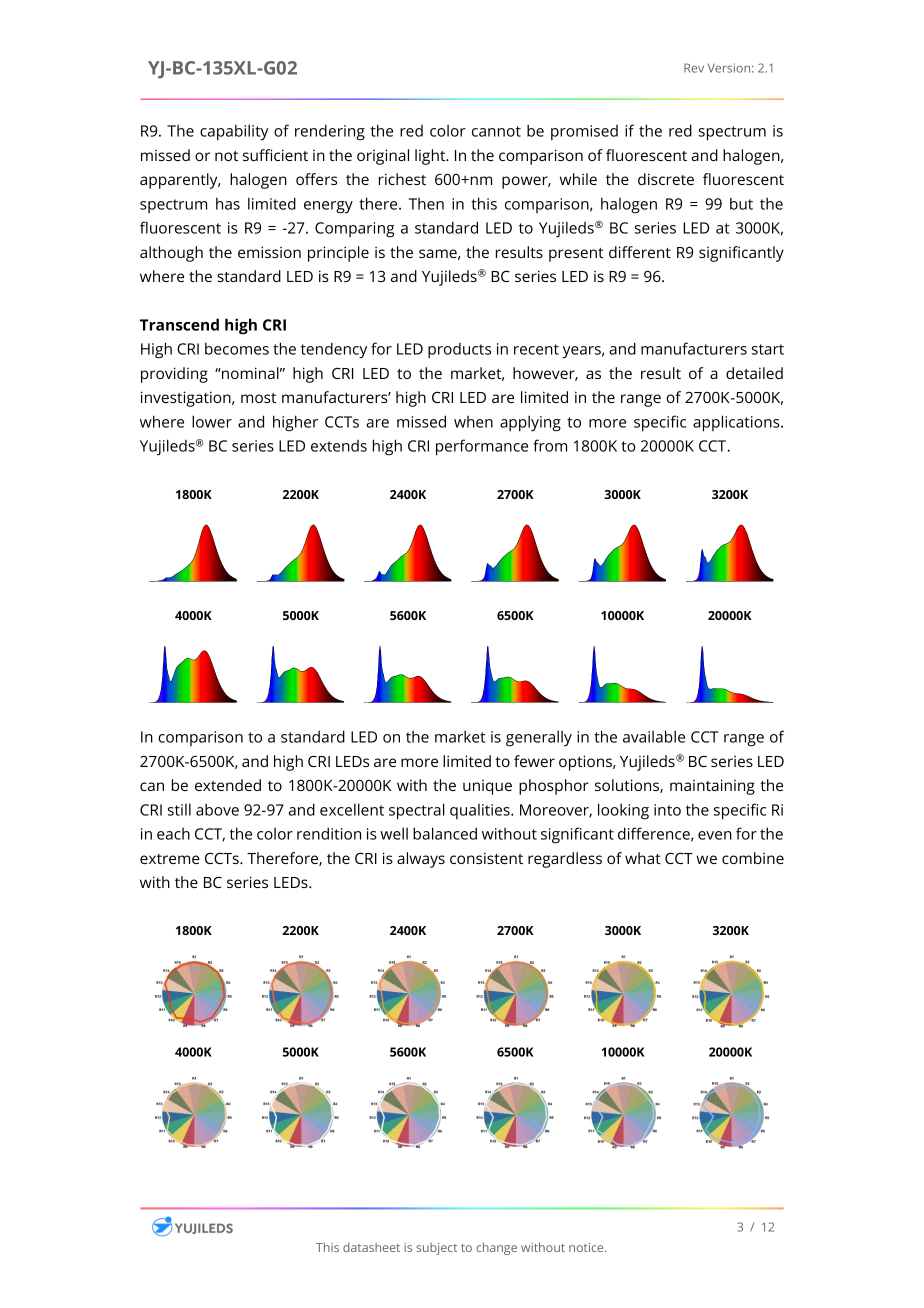 This screenshot has height=1308, width=924. What do you see at coordinates (228, 785) in the screenshot?
I see `extended` at bounding box center [228, 785].
